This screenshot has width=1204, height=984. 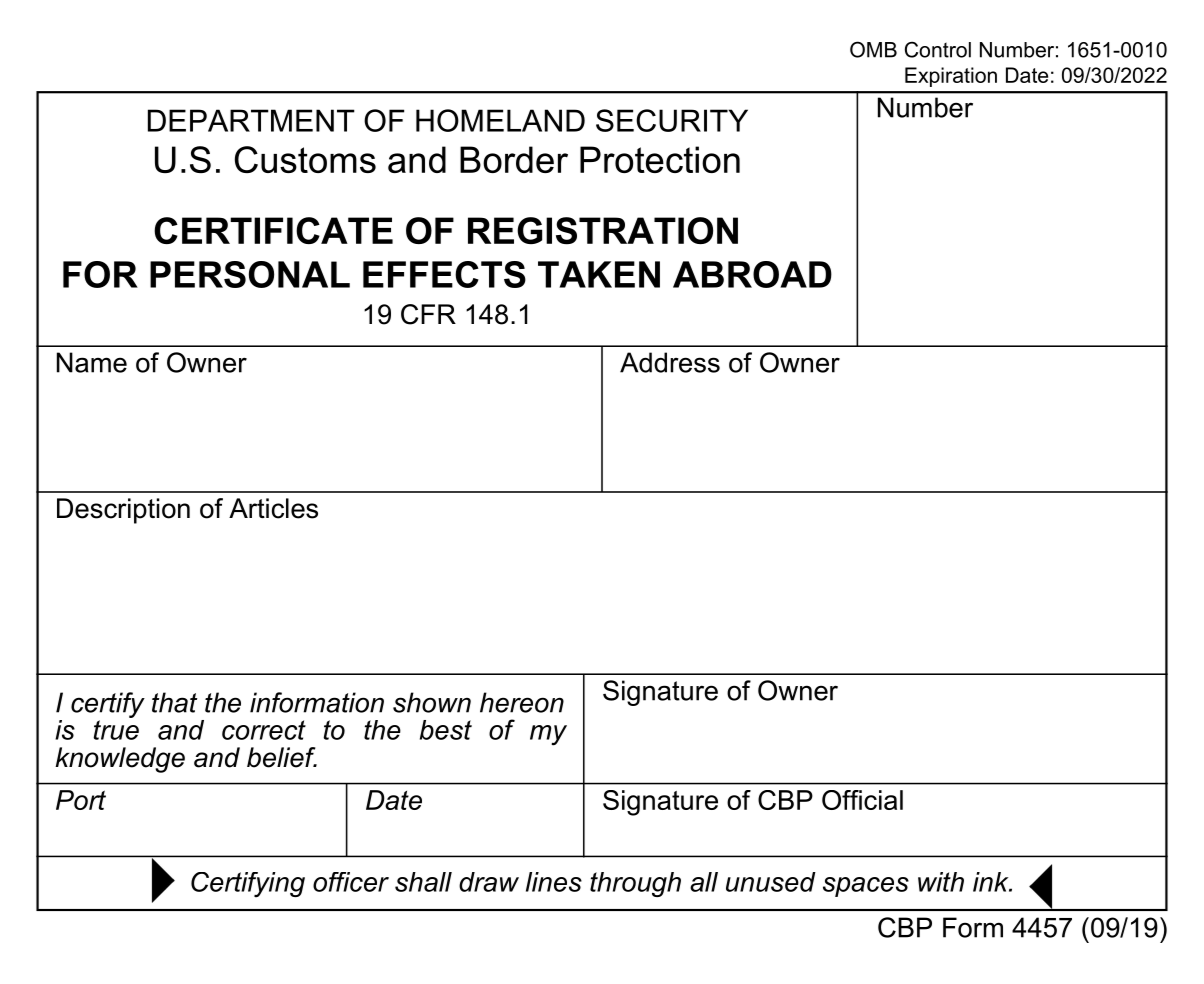 What do you see at coordinates (81, 800) in the screenshot?
I see `Port` at bounding box center [81, 800].
